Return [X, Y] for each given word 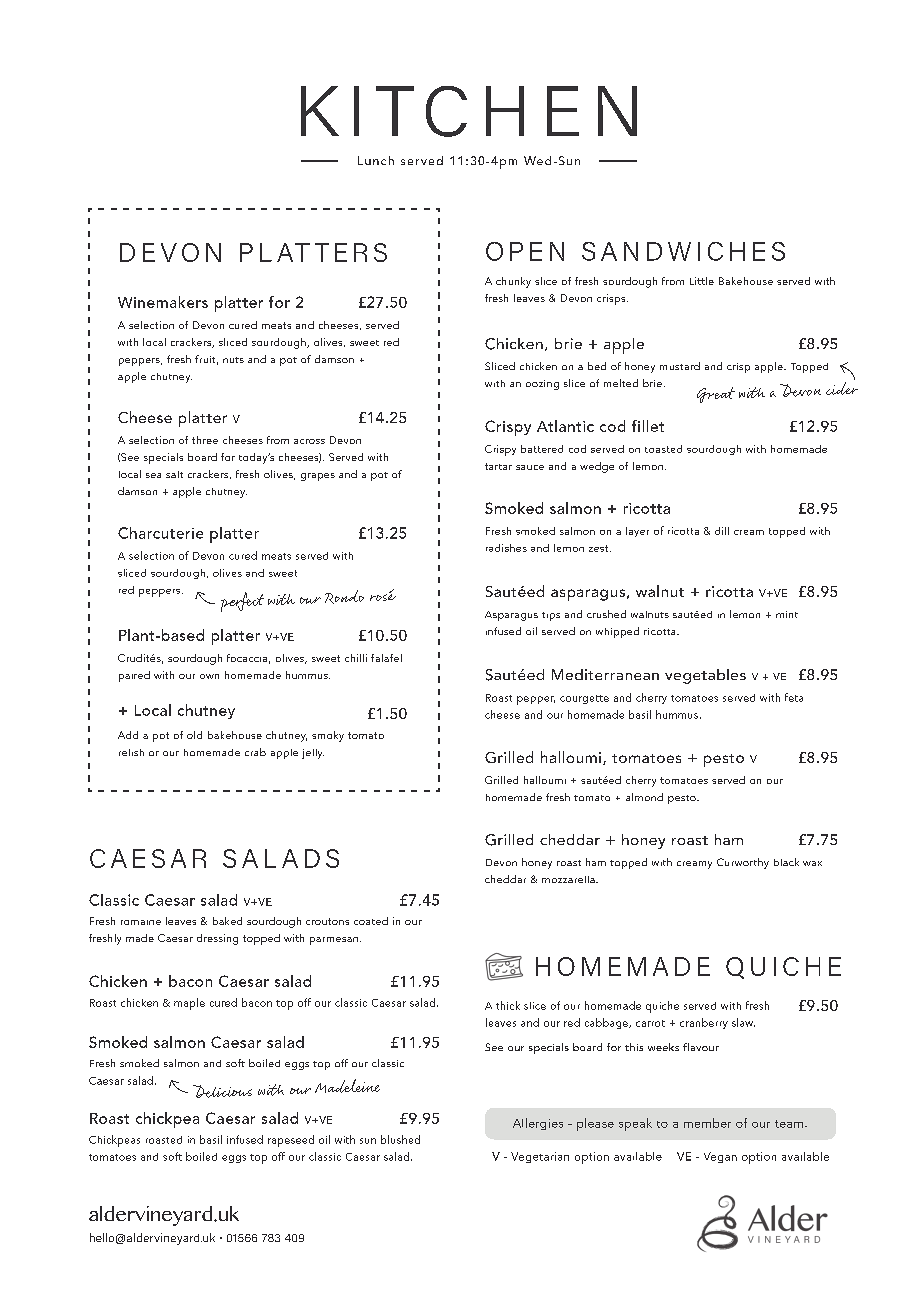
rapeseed [291, 1141]
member [707, 1123]
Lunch [376, 160]
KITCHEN [469, 111]
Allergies [538, 1124]
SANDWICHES [683, 251]
